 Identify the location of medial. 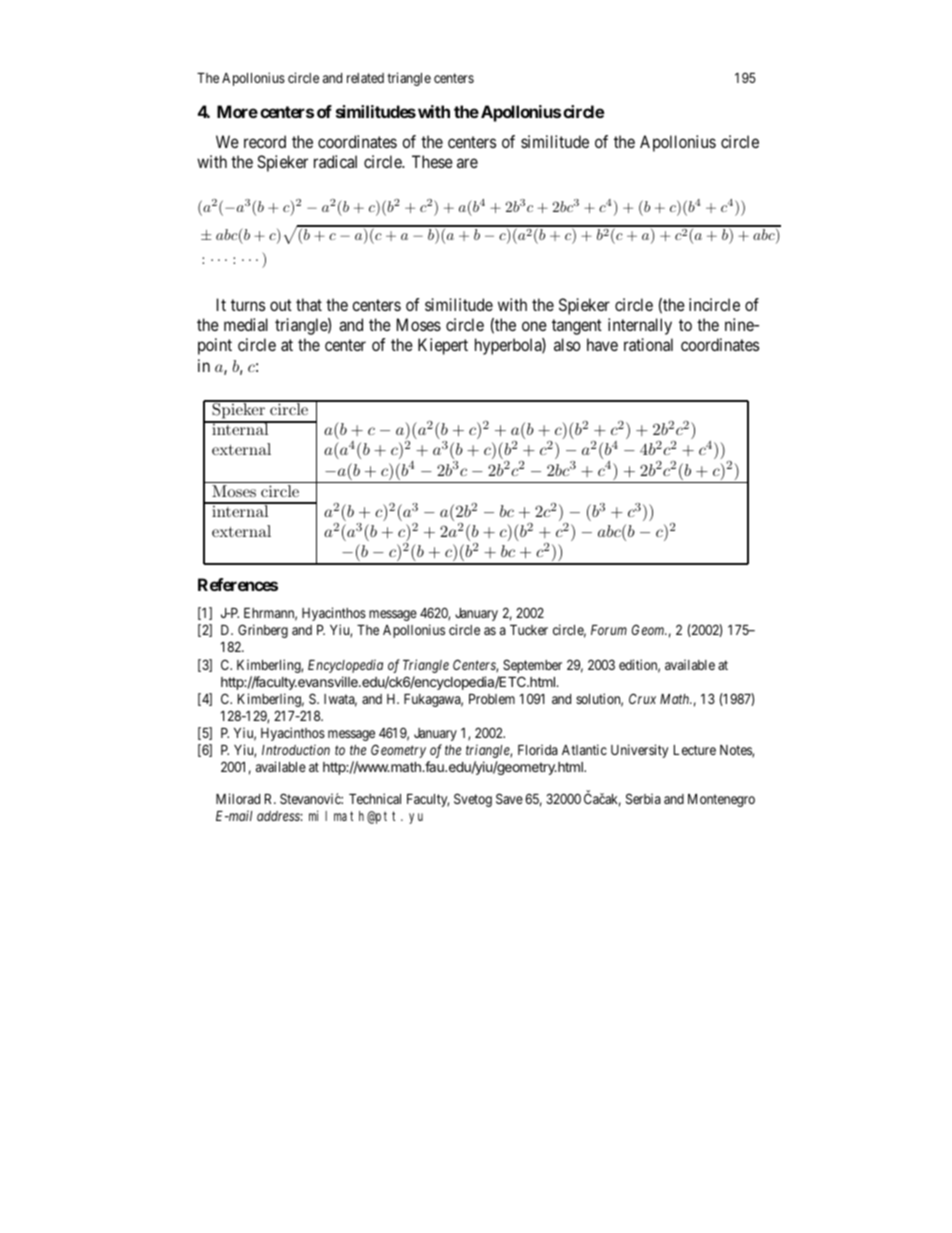
(246, 324).
